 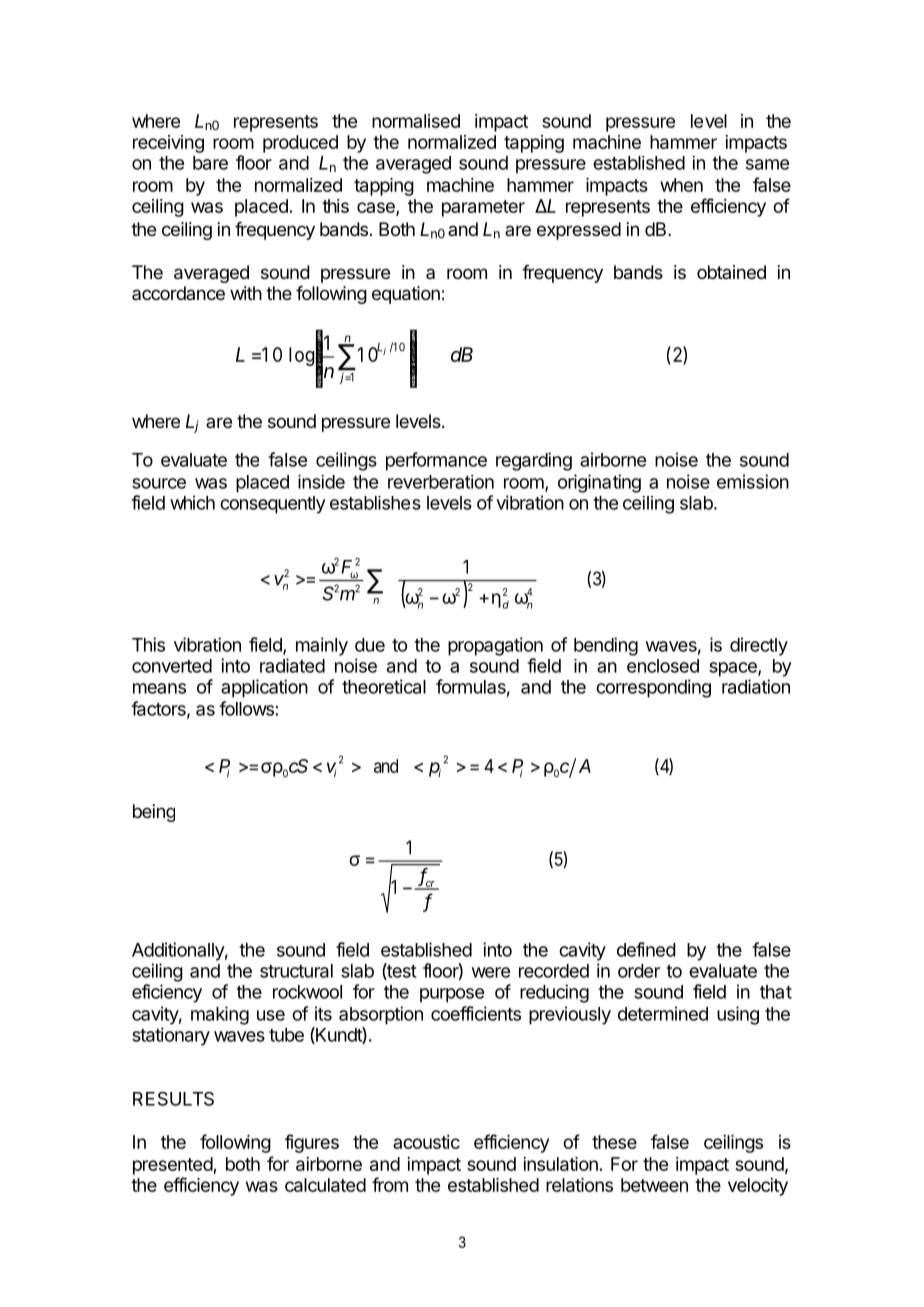 What do you see at coordinates (301, 356) in the screenshot?
I see `log` at bounding box center [301, 356].
